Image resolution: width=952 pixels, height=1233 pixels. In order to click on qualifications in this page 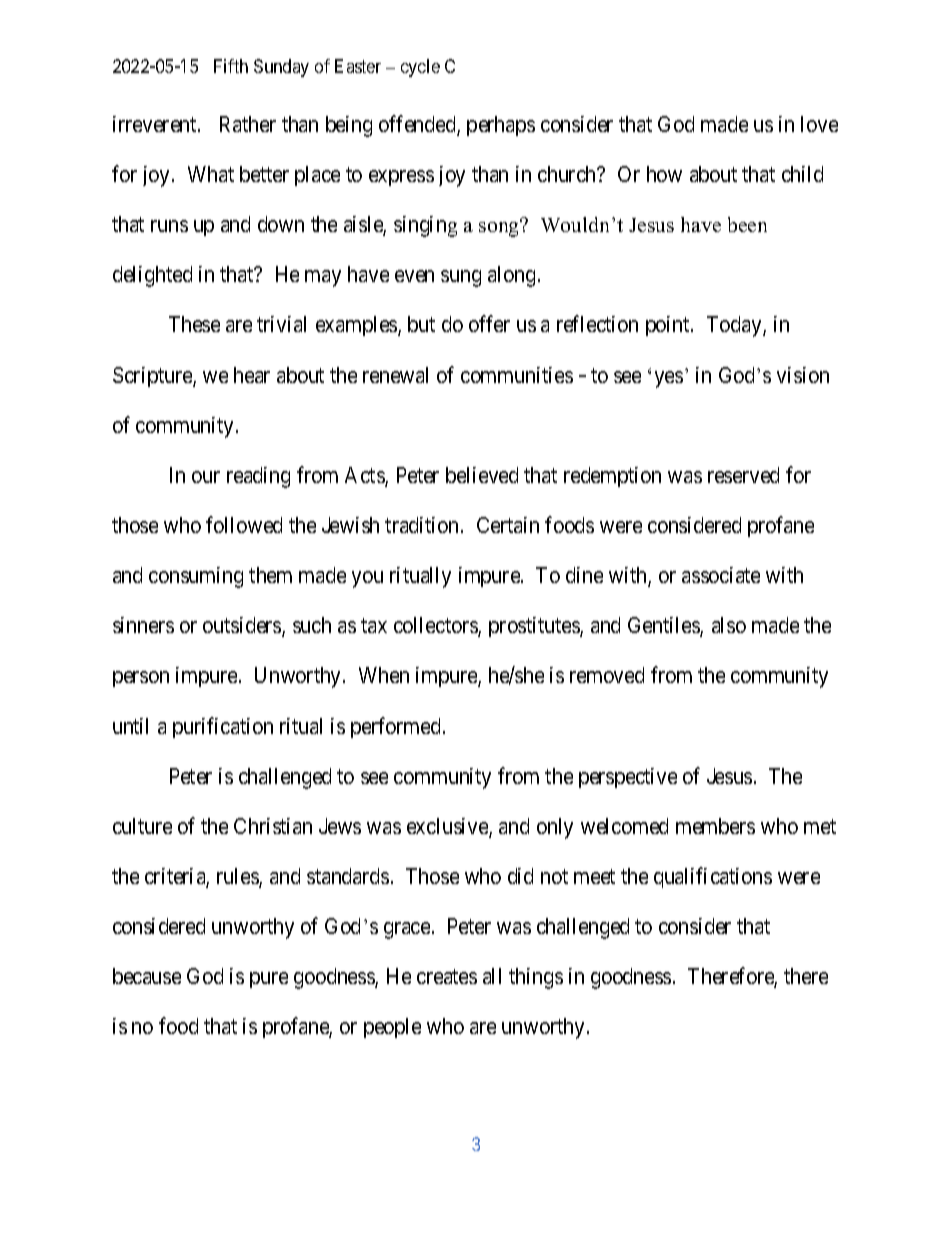, I will do `click(713, 877)`.
